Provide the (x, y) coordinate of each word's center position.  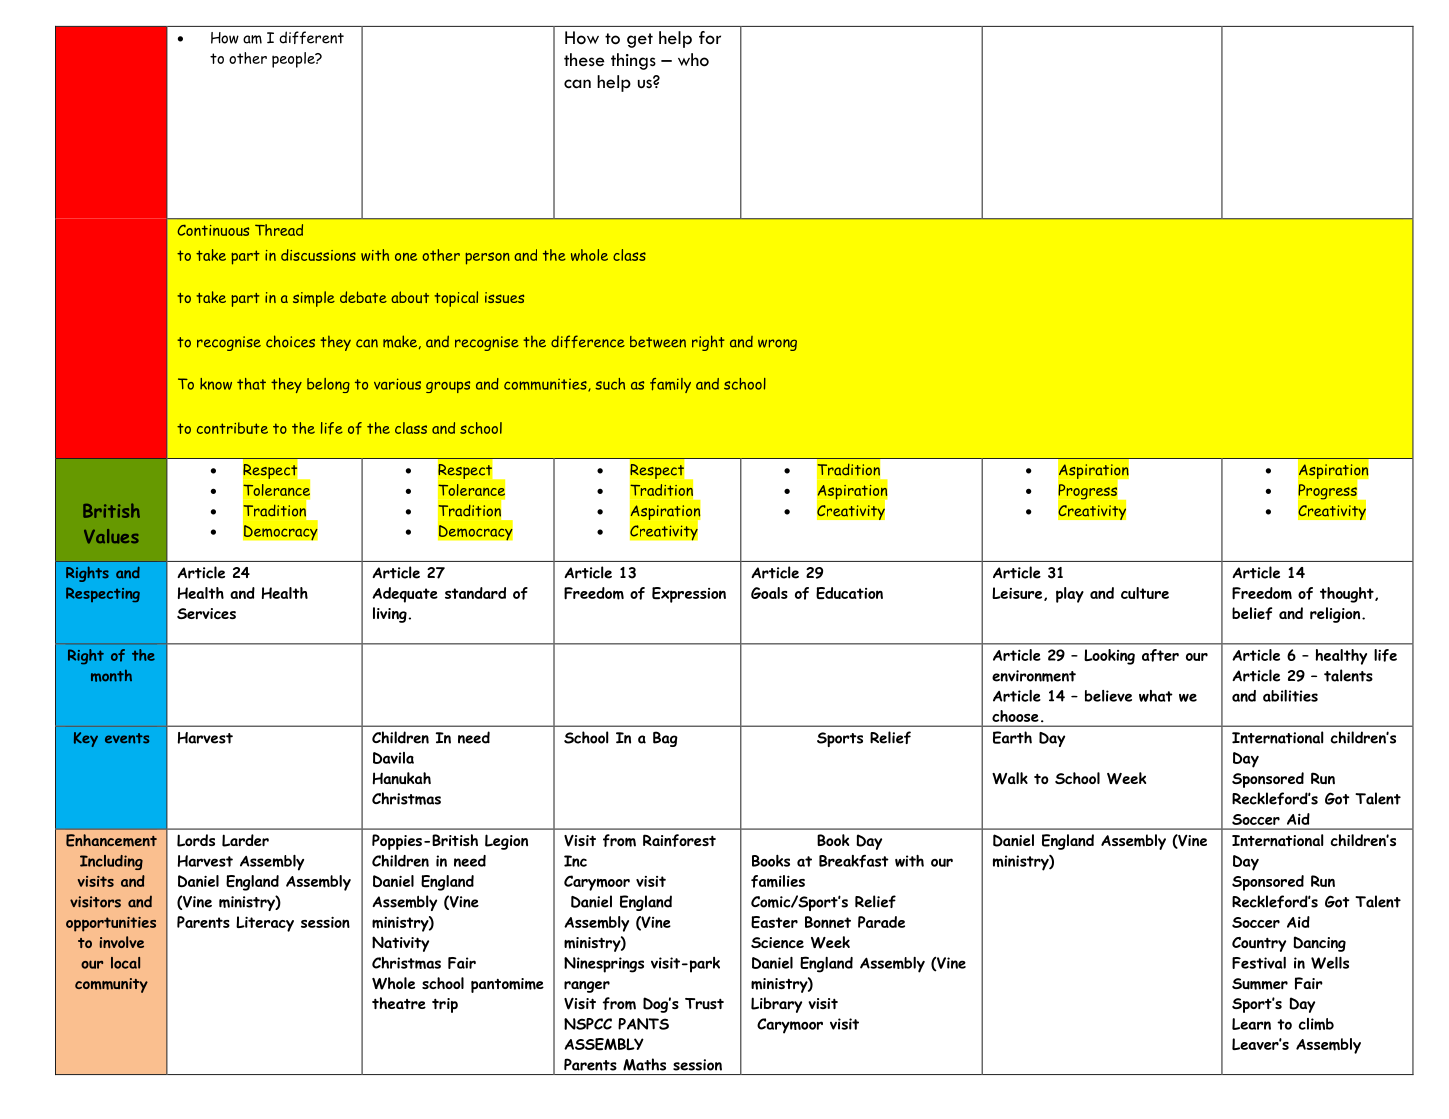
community (111, 985)
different (311, 37)
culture (1145, 593)
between (658, 342)
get (640, 40)
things (633, 61)
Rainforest (679, 840)
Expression (689, 595)
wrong (777, 345)
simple (314, 299)
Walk (1010, 778)
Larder (245, 840)
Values (111, 536)
